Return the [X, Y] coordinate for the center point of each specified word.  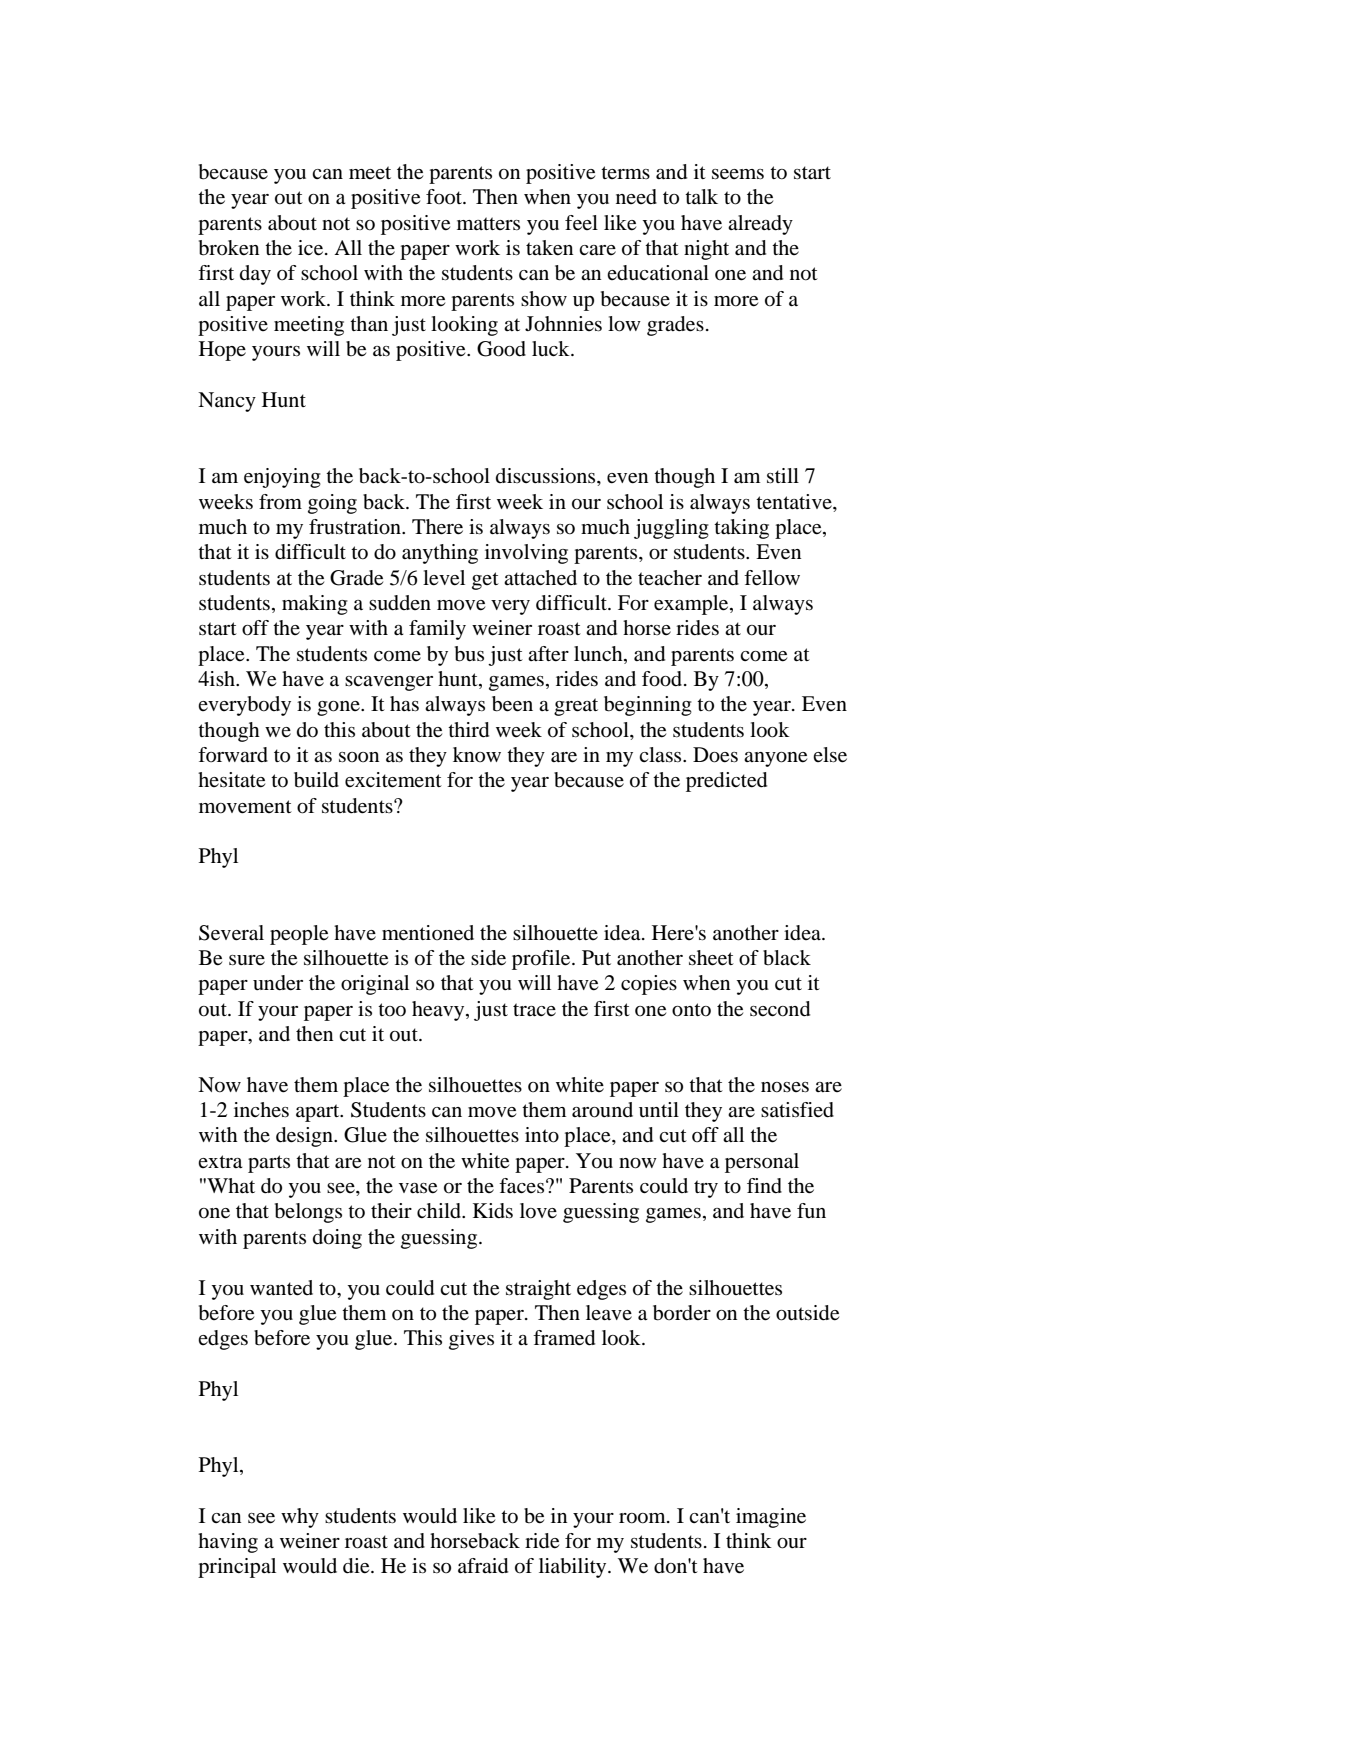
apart [319, 1113]
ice [312, 248]
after [548, 654]
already [760, 225]
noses [785, 1087]
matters [488, 223]
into [542, 1135]
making [315, 605]
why [300, 1518]
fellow [772, 578]
